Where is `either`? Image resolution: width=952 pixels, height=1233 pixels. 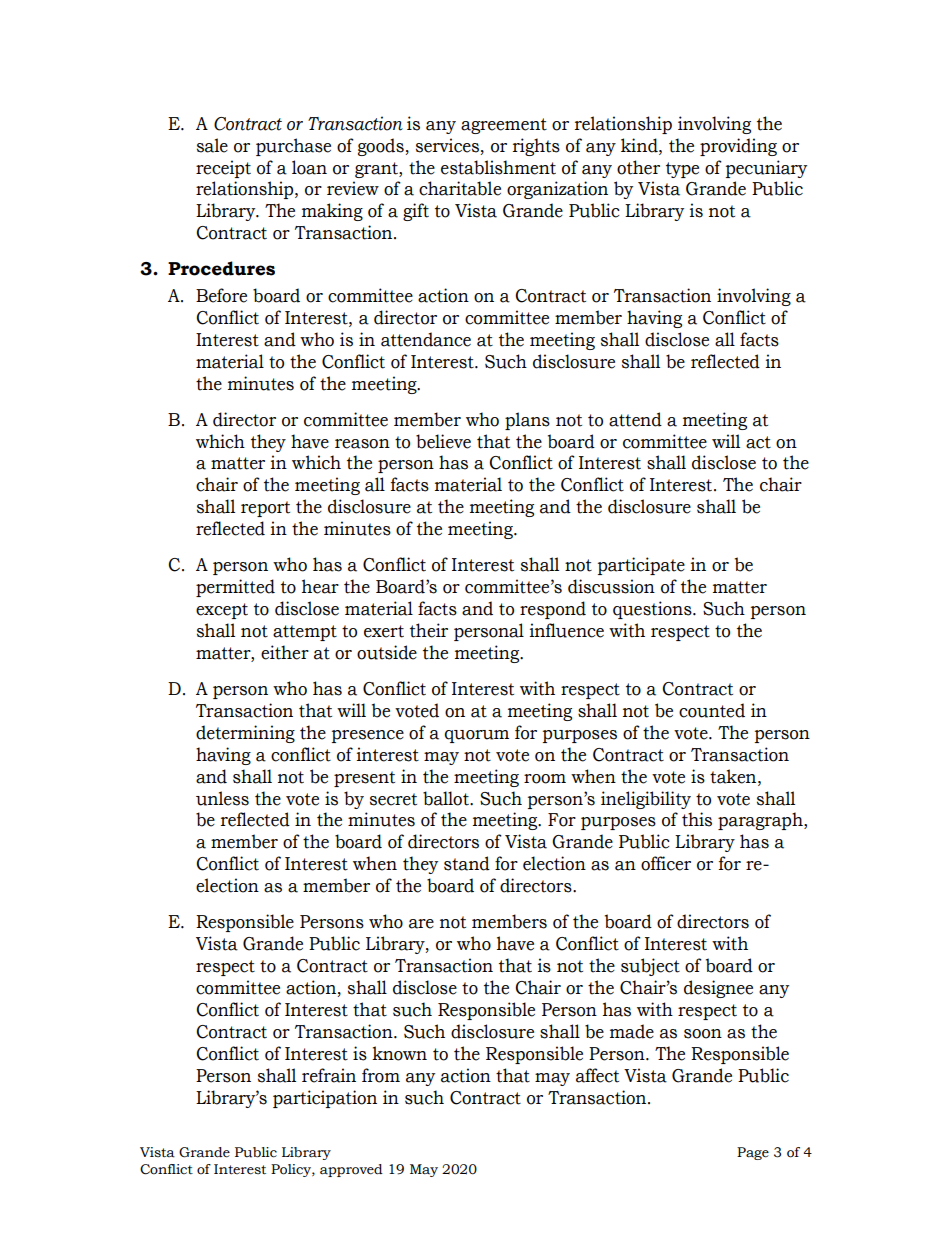 either is located at coordinates (285, 652).
